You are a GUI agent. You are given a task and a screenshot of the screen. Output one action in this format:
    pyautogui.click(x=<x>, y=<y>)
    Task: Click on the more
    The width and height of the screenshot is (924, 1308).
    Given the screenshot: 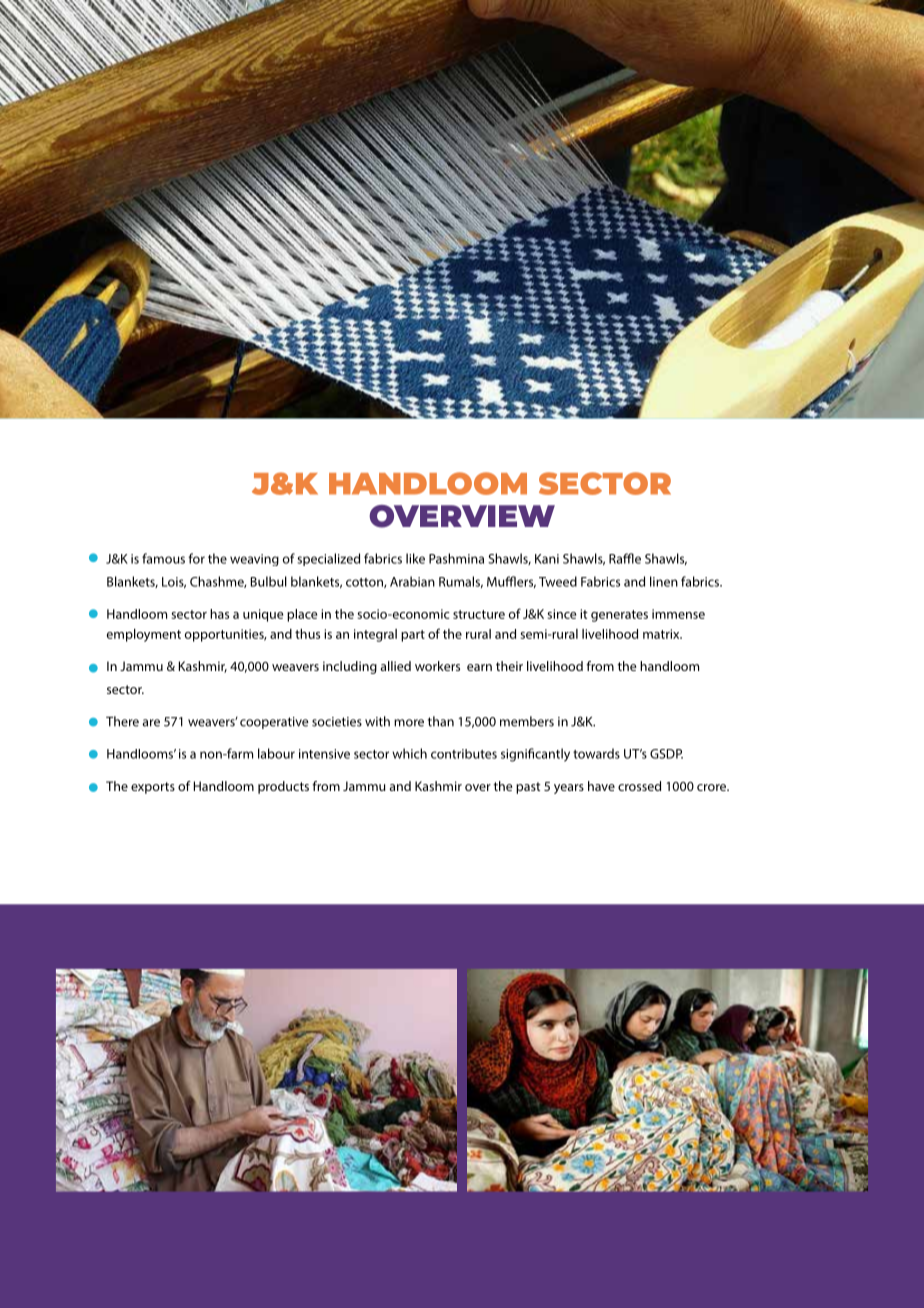 What is the action you would take?
    pyautogui.click(x=409, y=723)
